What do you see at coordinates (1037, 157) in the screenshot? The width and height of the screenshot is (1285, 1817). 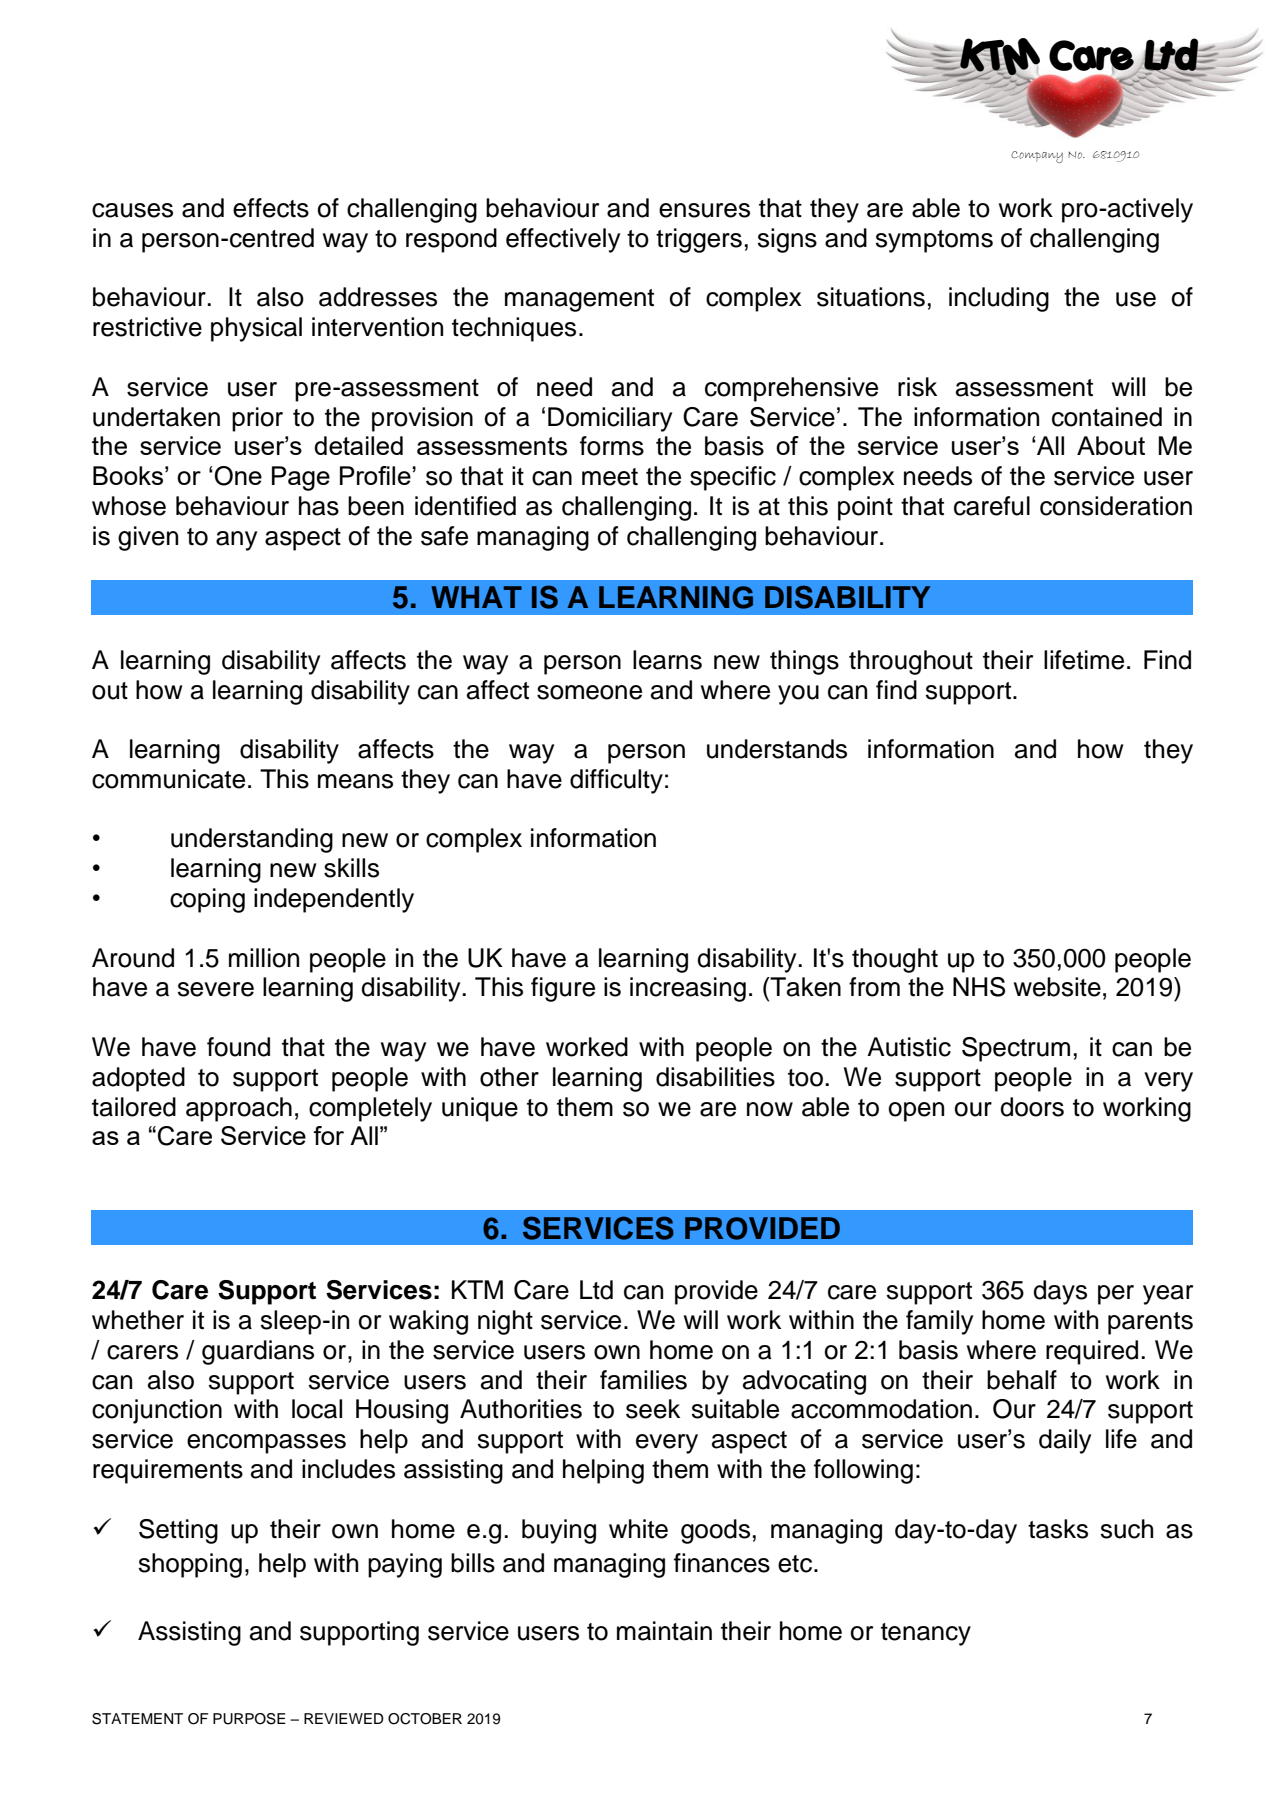 I see `Company` at bounding box center [1037, 157].
